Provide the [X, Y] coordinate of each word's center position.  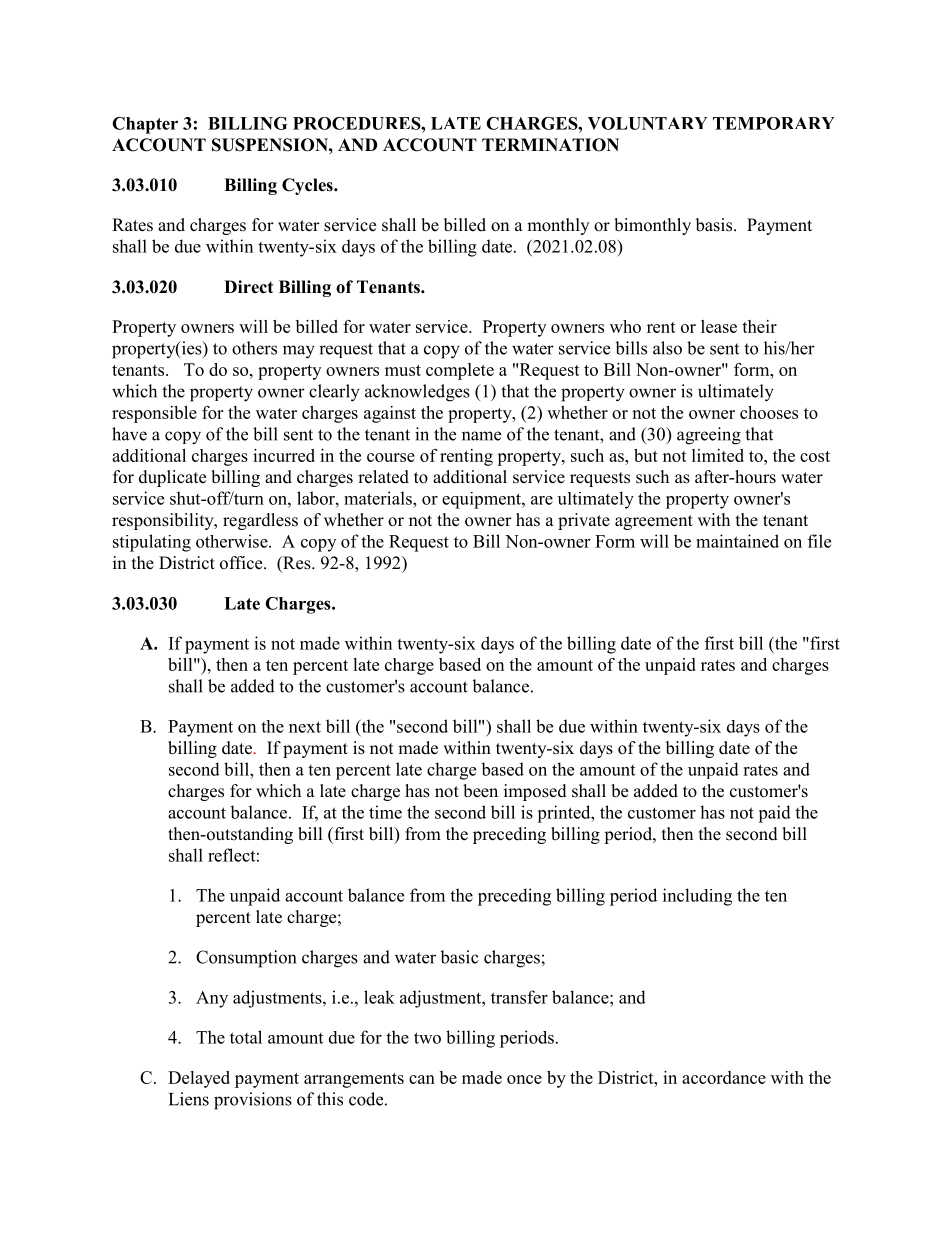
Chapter [145, 125]
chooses [769, 412]
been [480, 791]
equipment [482, 500]
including [697, 897]
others [254, 348]
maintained [737, 541]
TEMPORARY [774, 123]
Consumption [246, 959]
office [242, 563]
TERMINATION [550, 145]
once [524, 1079]
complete [460, 371]
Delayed [199, 1079]
